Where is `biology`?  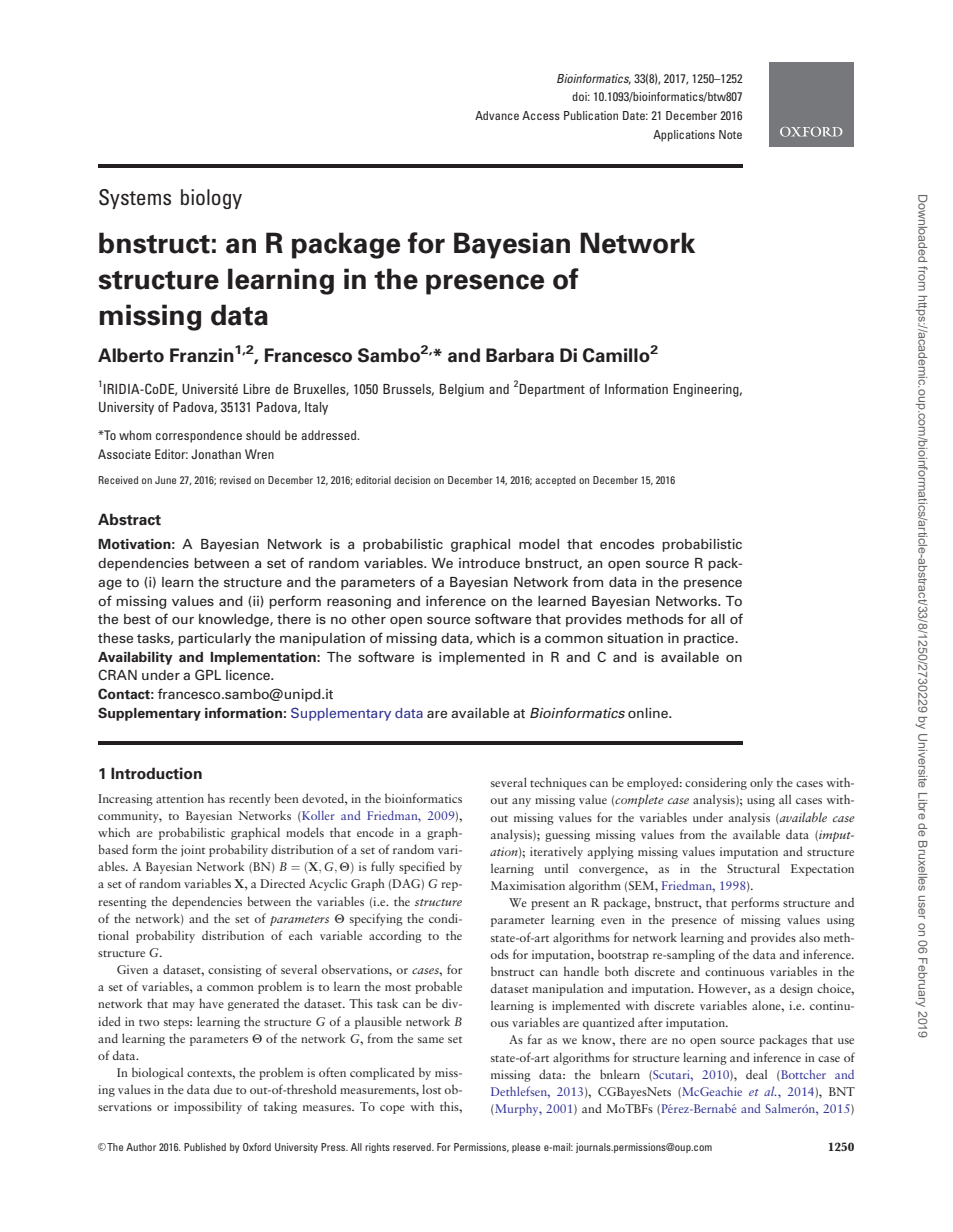 biology is located at coordinates (211, 199).
